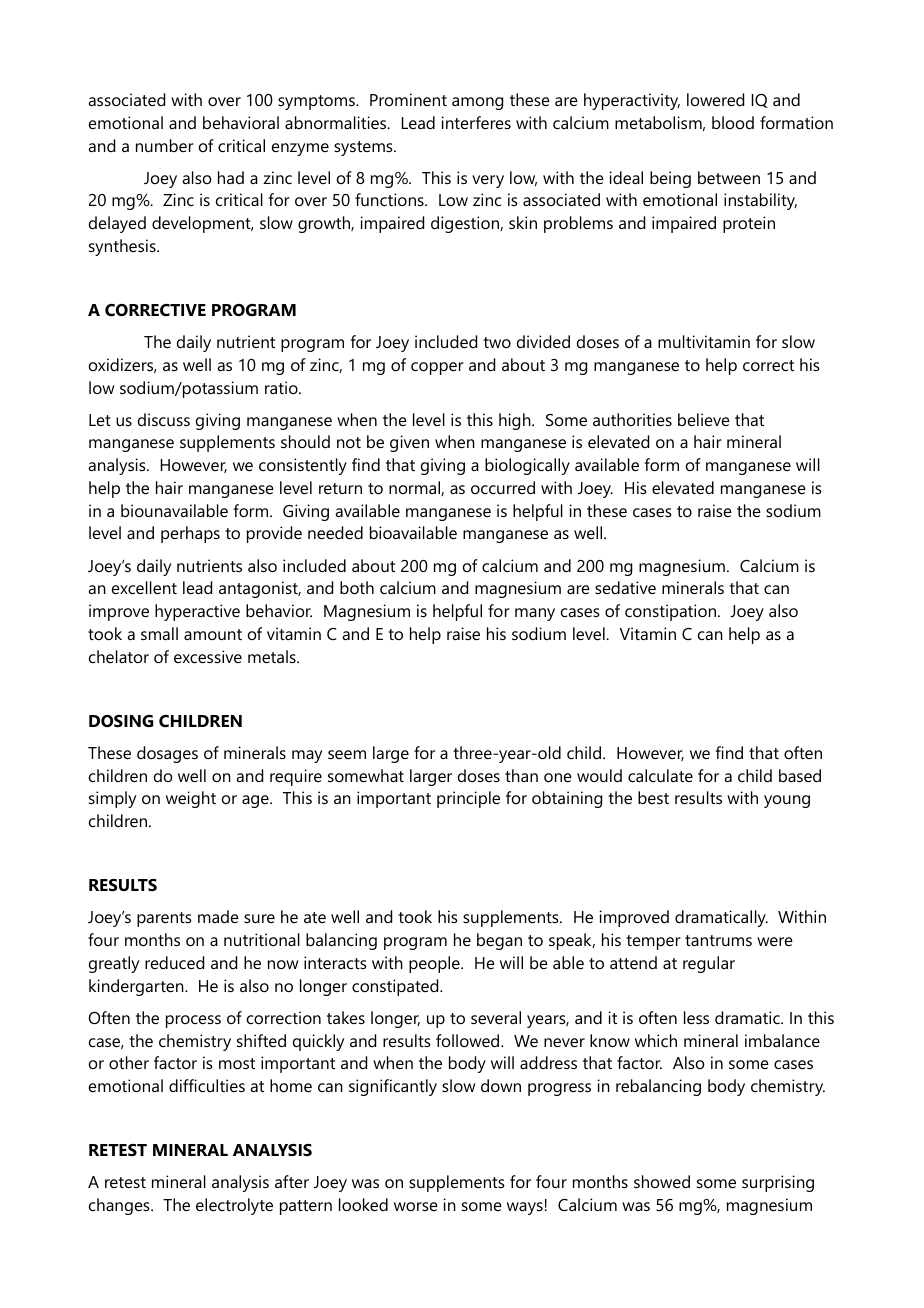  What do you see at coordinates (672, 612) in the screenshot?
I see `constipation` at bounding box center [672, 612].
